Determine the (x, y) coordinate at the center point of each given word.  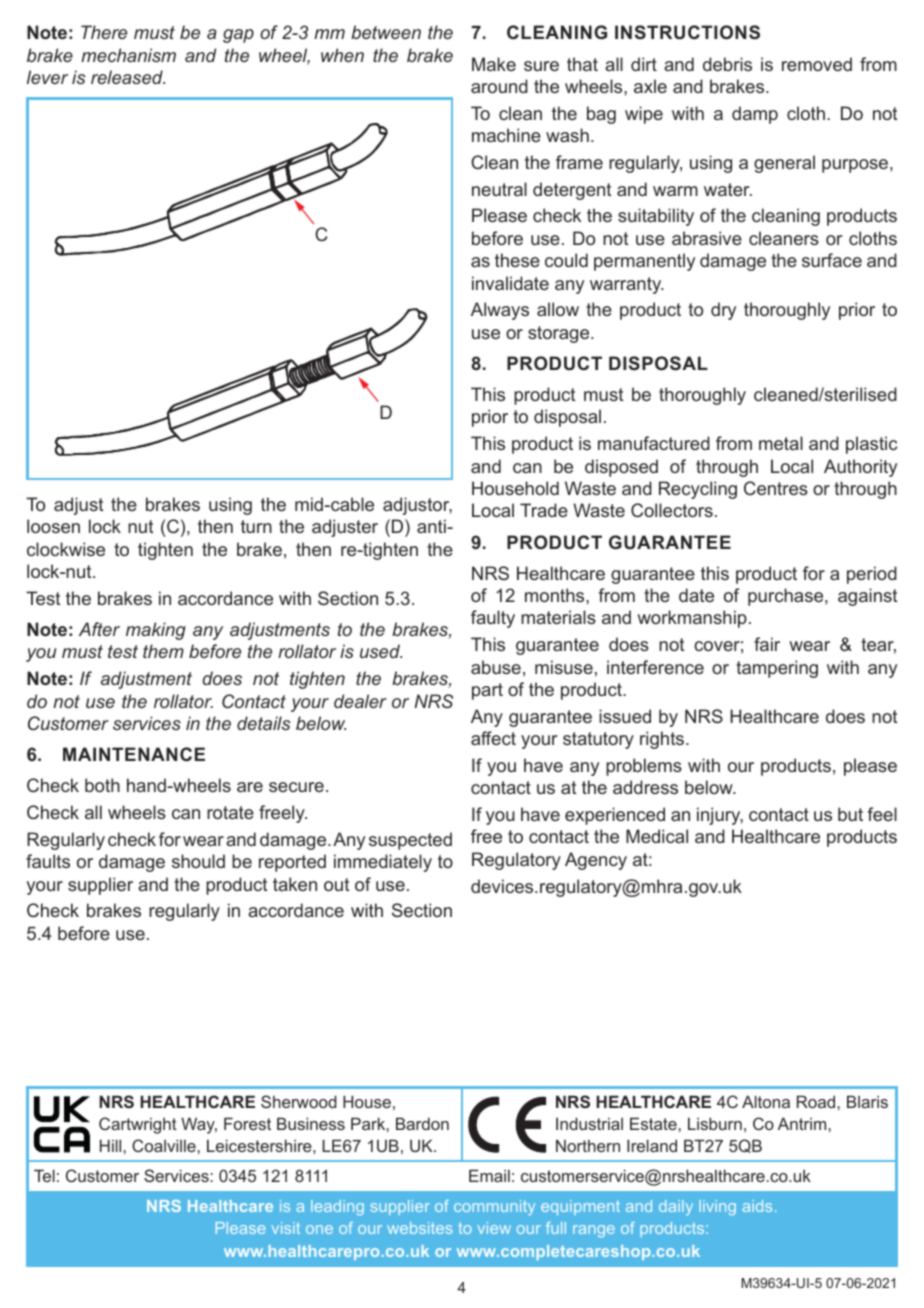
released (128, 77)
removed (817, 64)
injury (720, 816)
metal (781, 443)
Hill (112, 1145)
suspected (410, 841)
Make (494, 64)
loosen (53, 526)
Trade (544, 510)
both (102, 785)
